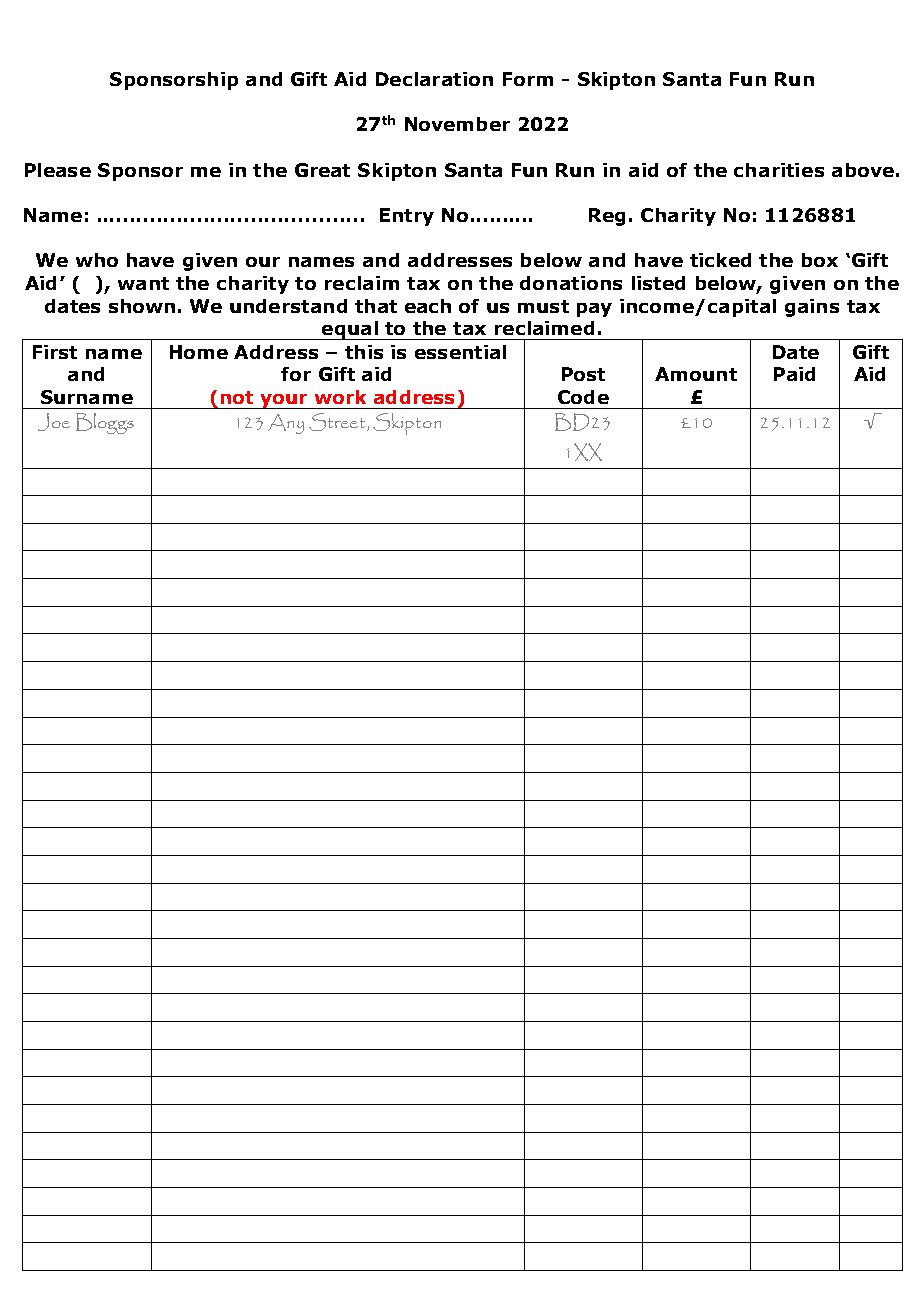  Describe the element at coordinates (58, 170) in the page. I see `Please` at that location.
